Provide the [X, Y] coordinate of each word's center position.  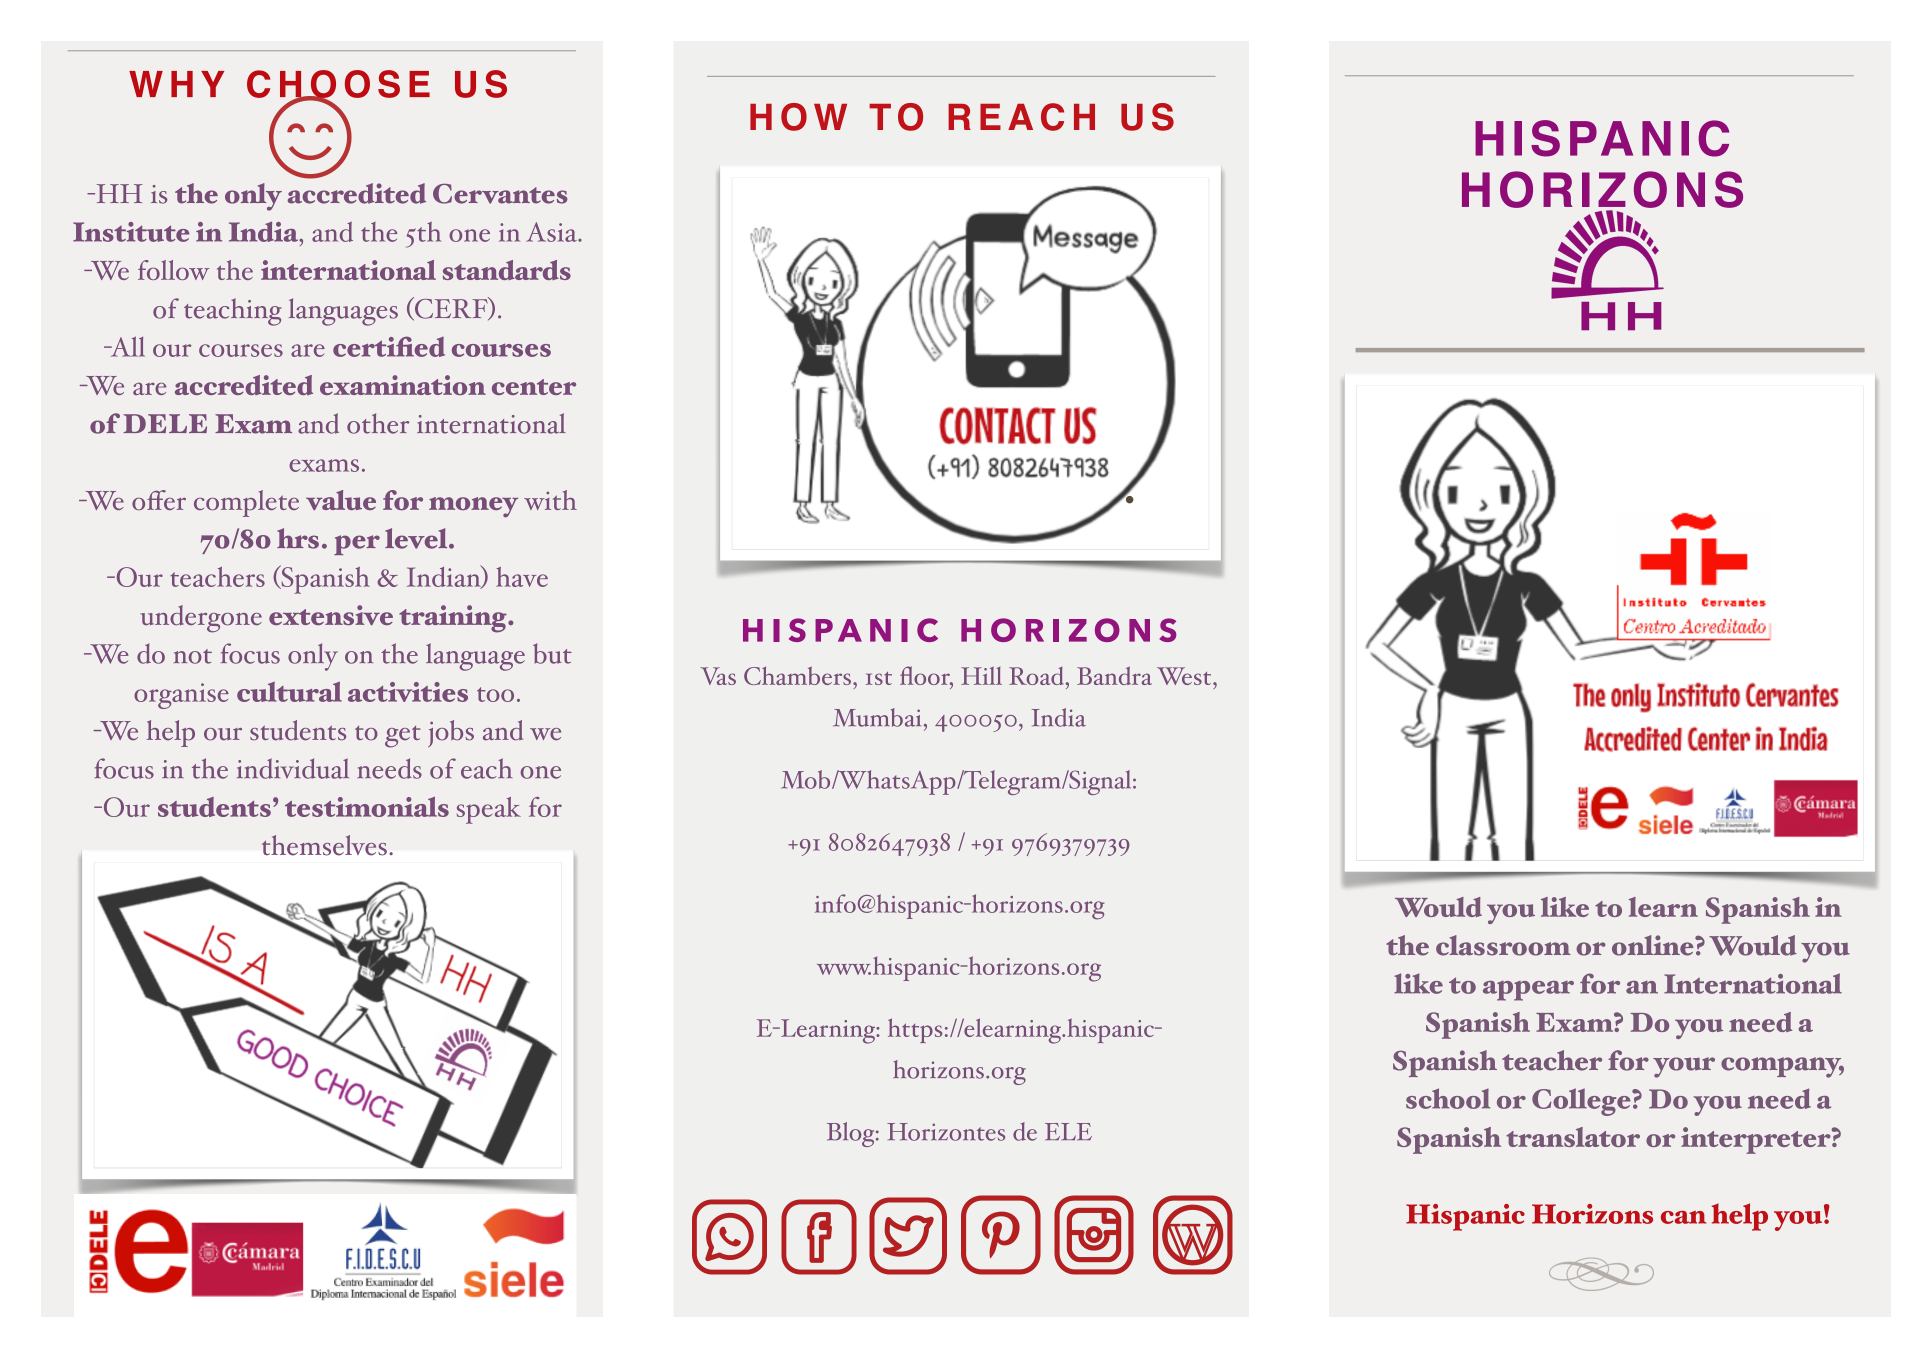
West [1185, 676]
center [534, 387]
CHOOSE [338, 85]
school [1448, 1098]
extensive [331, 615]
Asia [552, 232]
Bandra [1114, 675]
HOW [798, 117]
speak [489, 810]
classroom [1503, 945]
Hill [981, 676]
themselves [324, 845]
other [378, 423]
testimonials [367, 807]
